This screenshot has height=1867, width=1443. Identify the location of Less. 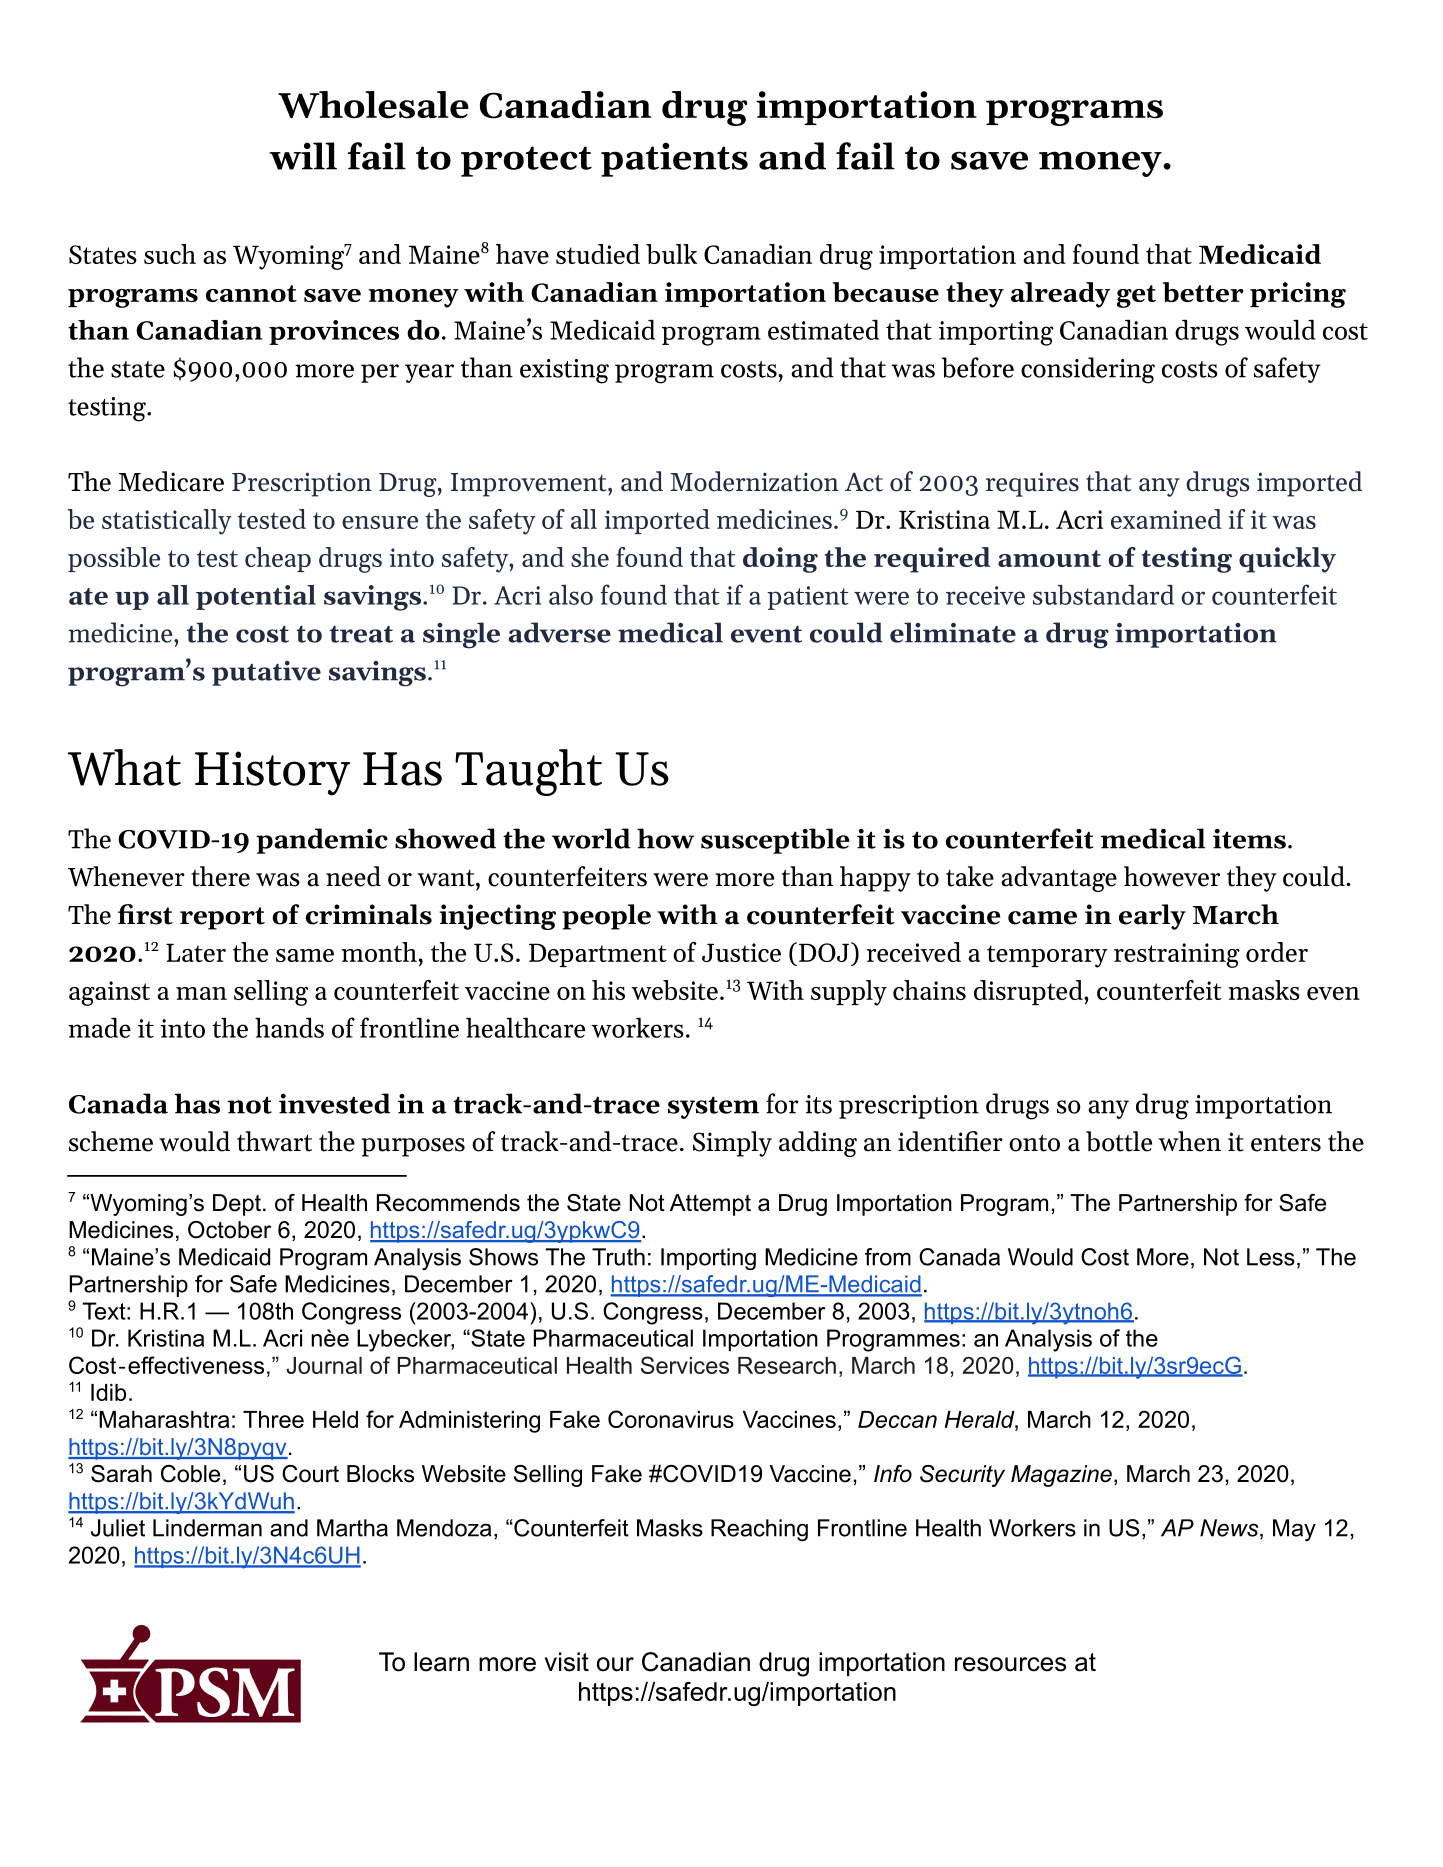
(1271, 1257).
